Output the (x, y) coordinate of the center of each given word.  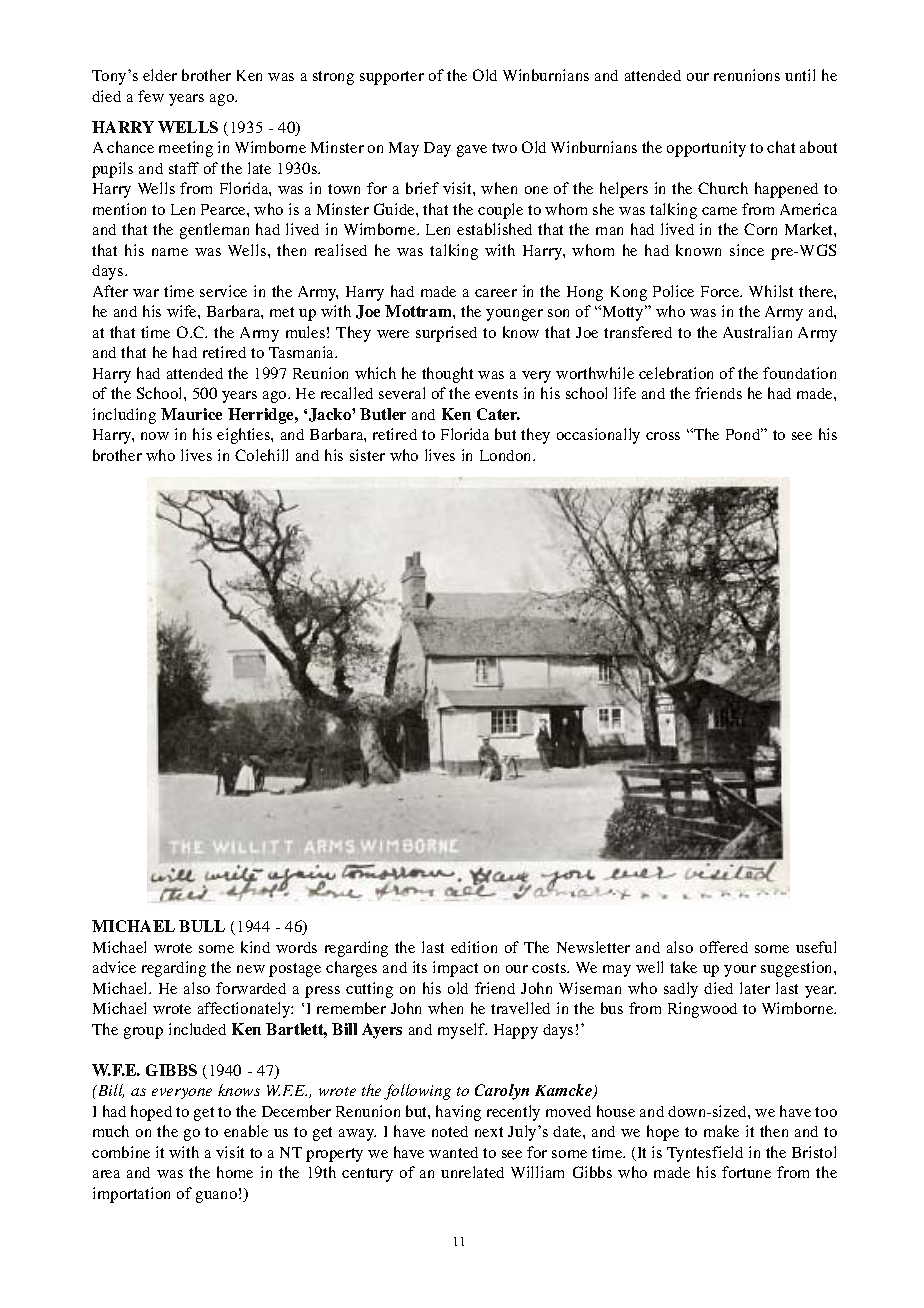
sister (367, 455)
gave (472, 151)
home (235, 1172)
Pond (744, 434)
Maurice (191, 414)
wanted (453, 1152)
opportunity (706, 149)
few (151, 96)
